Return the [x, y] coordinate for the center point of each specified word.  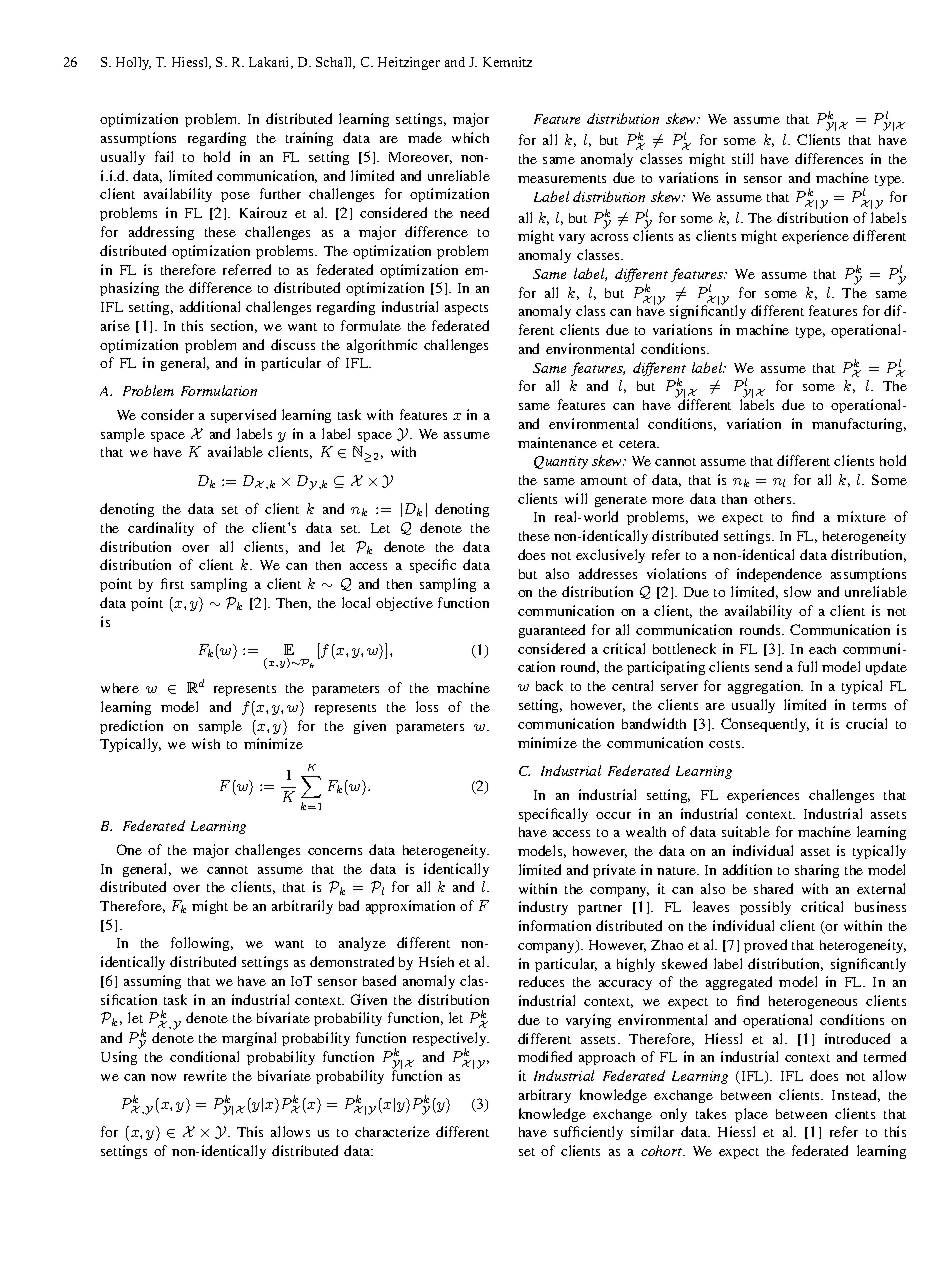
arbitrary [545, 1096]
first [172, 583]
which [470, 137]
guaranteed [552, 631]
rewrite [205, 1075]
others [774, 499]
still [742, 158]
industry [543, 908]
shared [773, 888]
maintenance [557, 442]
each [822, 649]
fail [164, 156]
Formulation [219, 390]
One [129, 849]
